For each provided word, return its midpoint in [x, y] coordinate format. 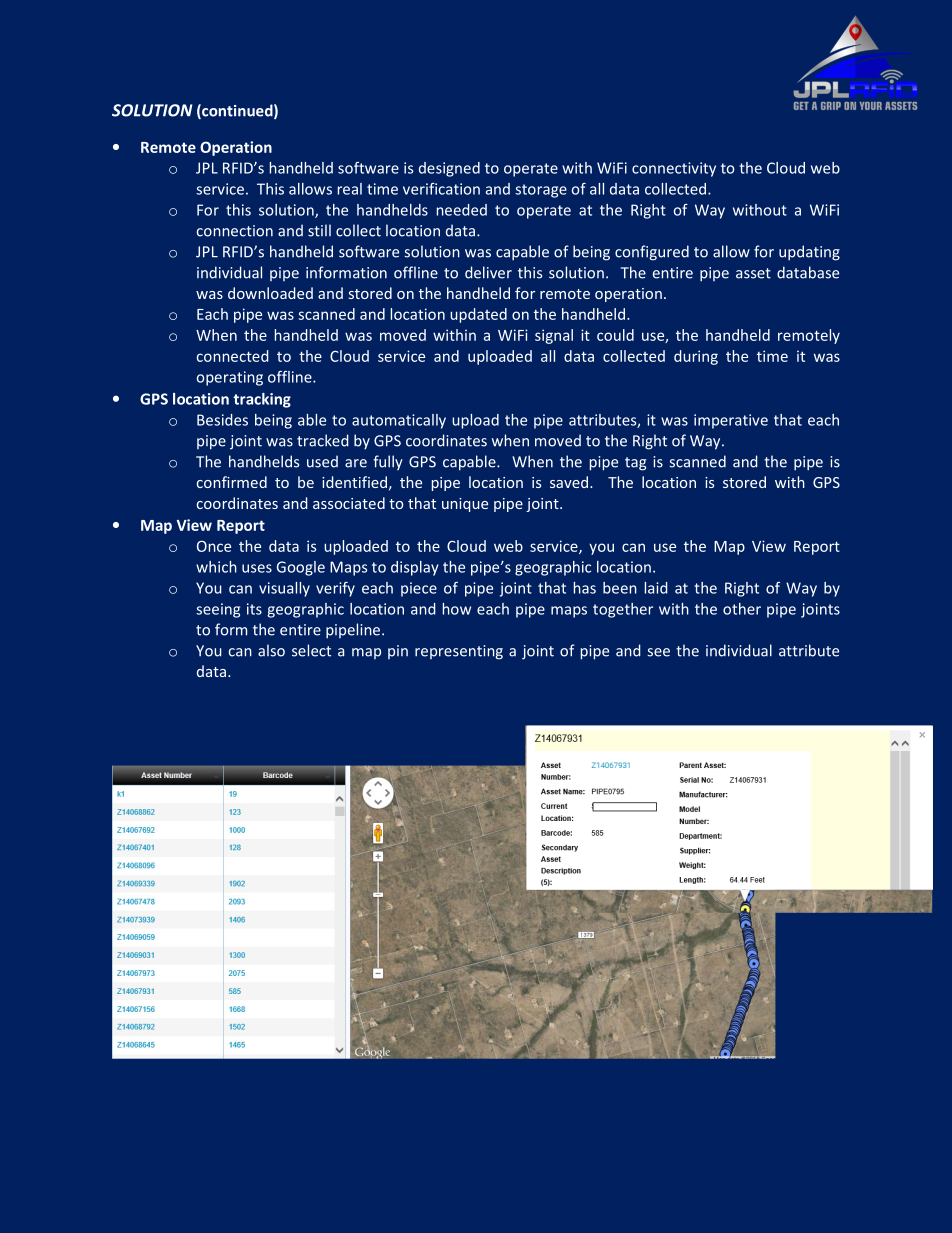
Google [301, 568]
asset [753, 273]
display [415, 568]
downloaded [270, 293]
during [696, 357]
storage [541, 191]
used [322, 461]
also [271, 650]
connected [233, 356]
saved [570, 482]
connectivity [674, 169]
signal [554, 336]
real [350, 189]
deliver [488, 272]
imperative [731, 421]
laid [656, 588]
